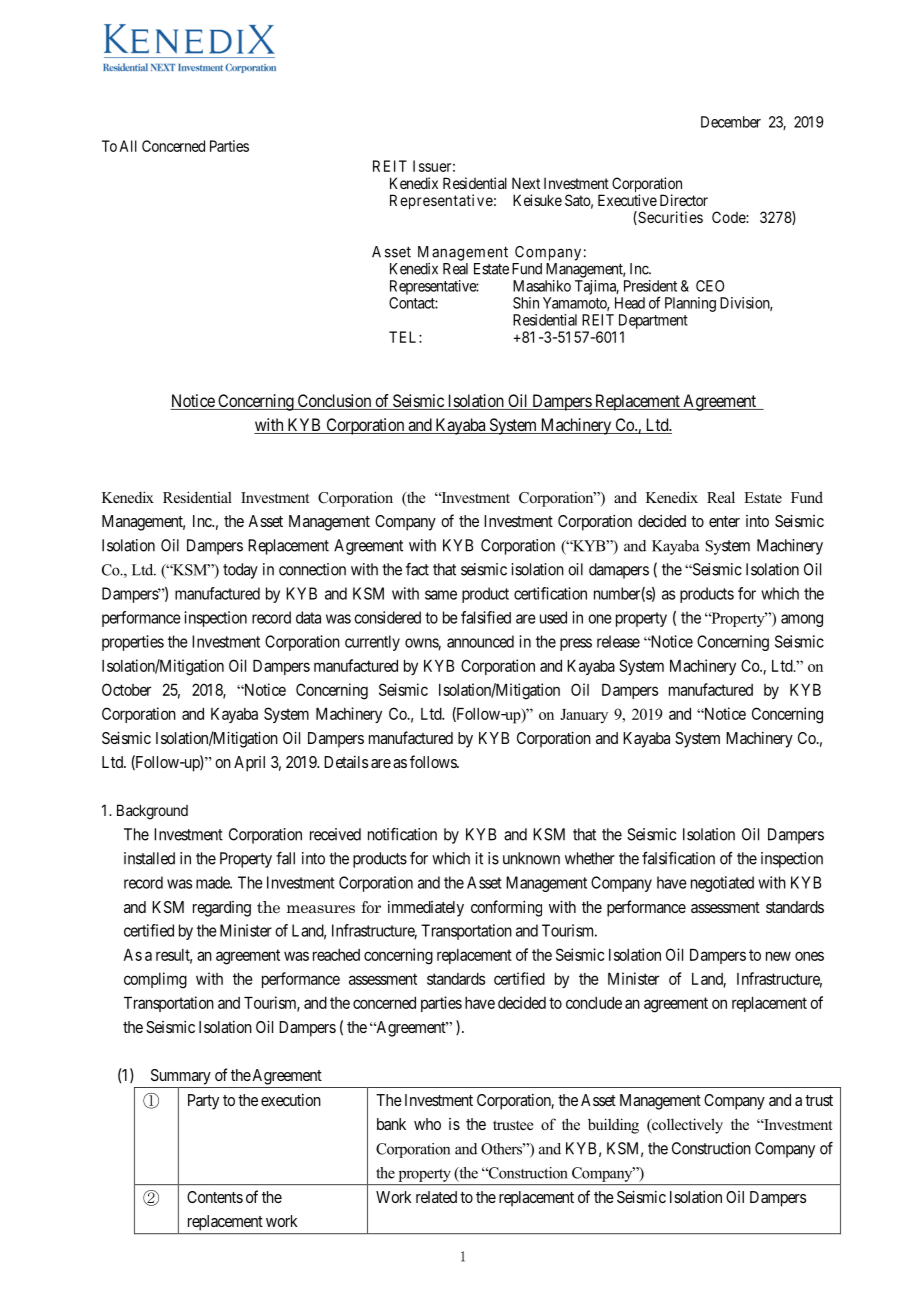  Describe the element at coordinates (722, 884) in the screenshot. I see `negotiated` at that location.
